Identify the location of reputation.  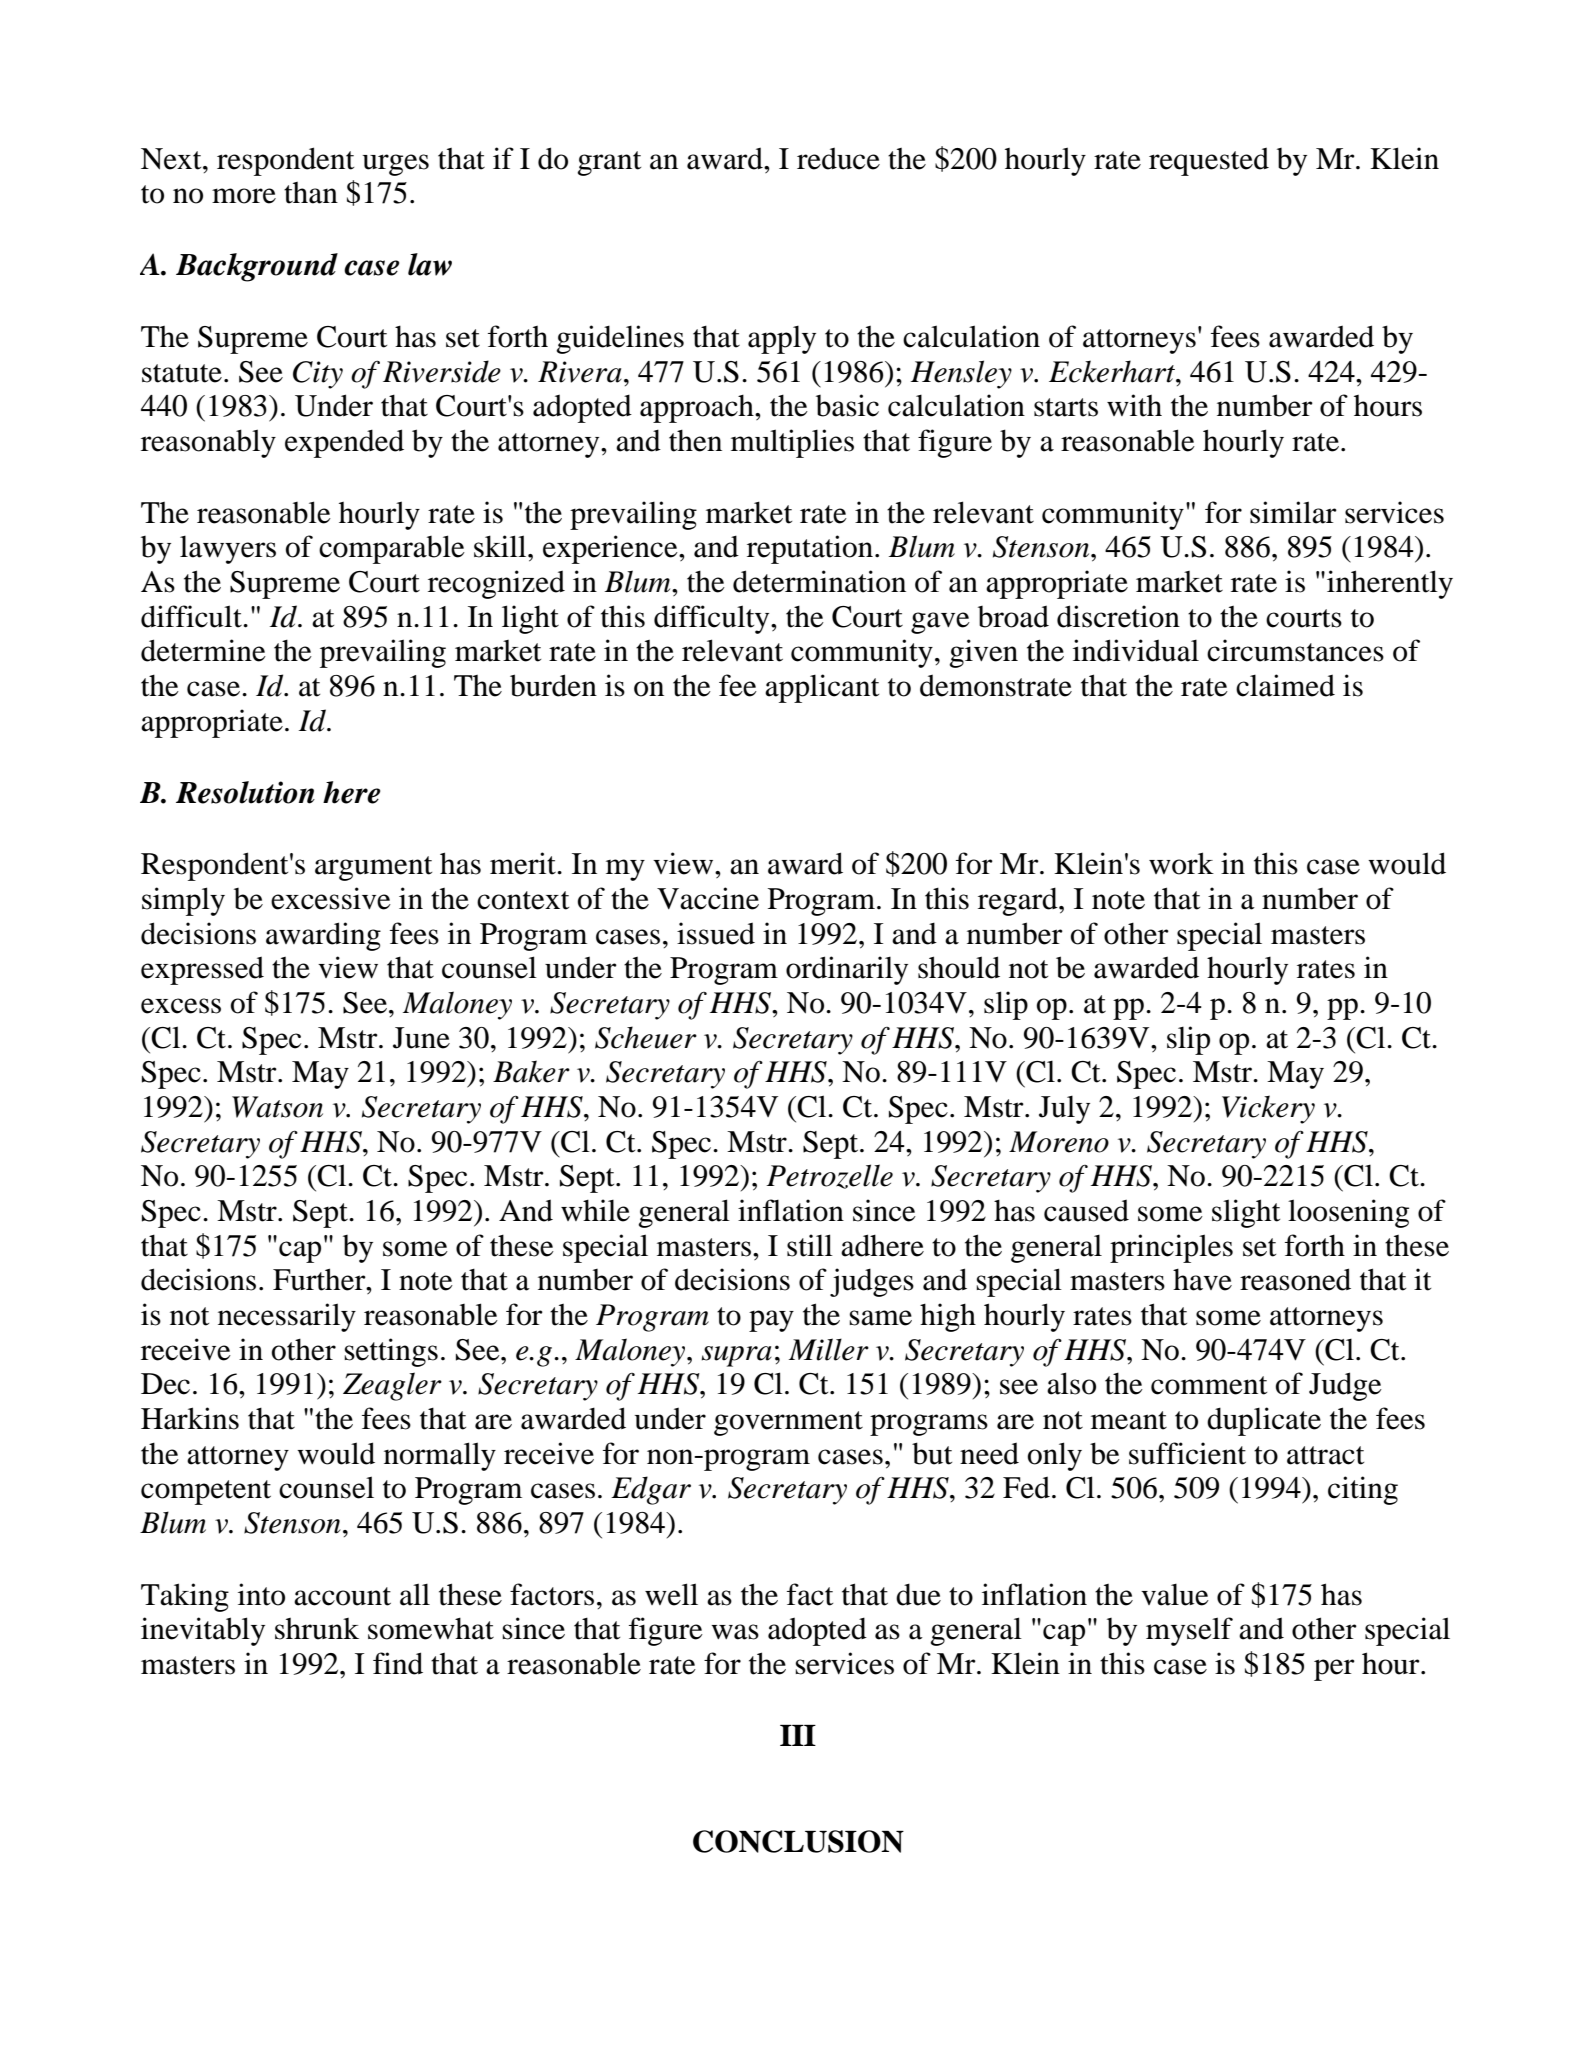
(811, 549).
